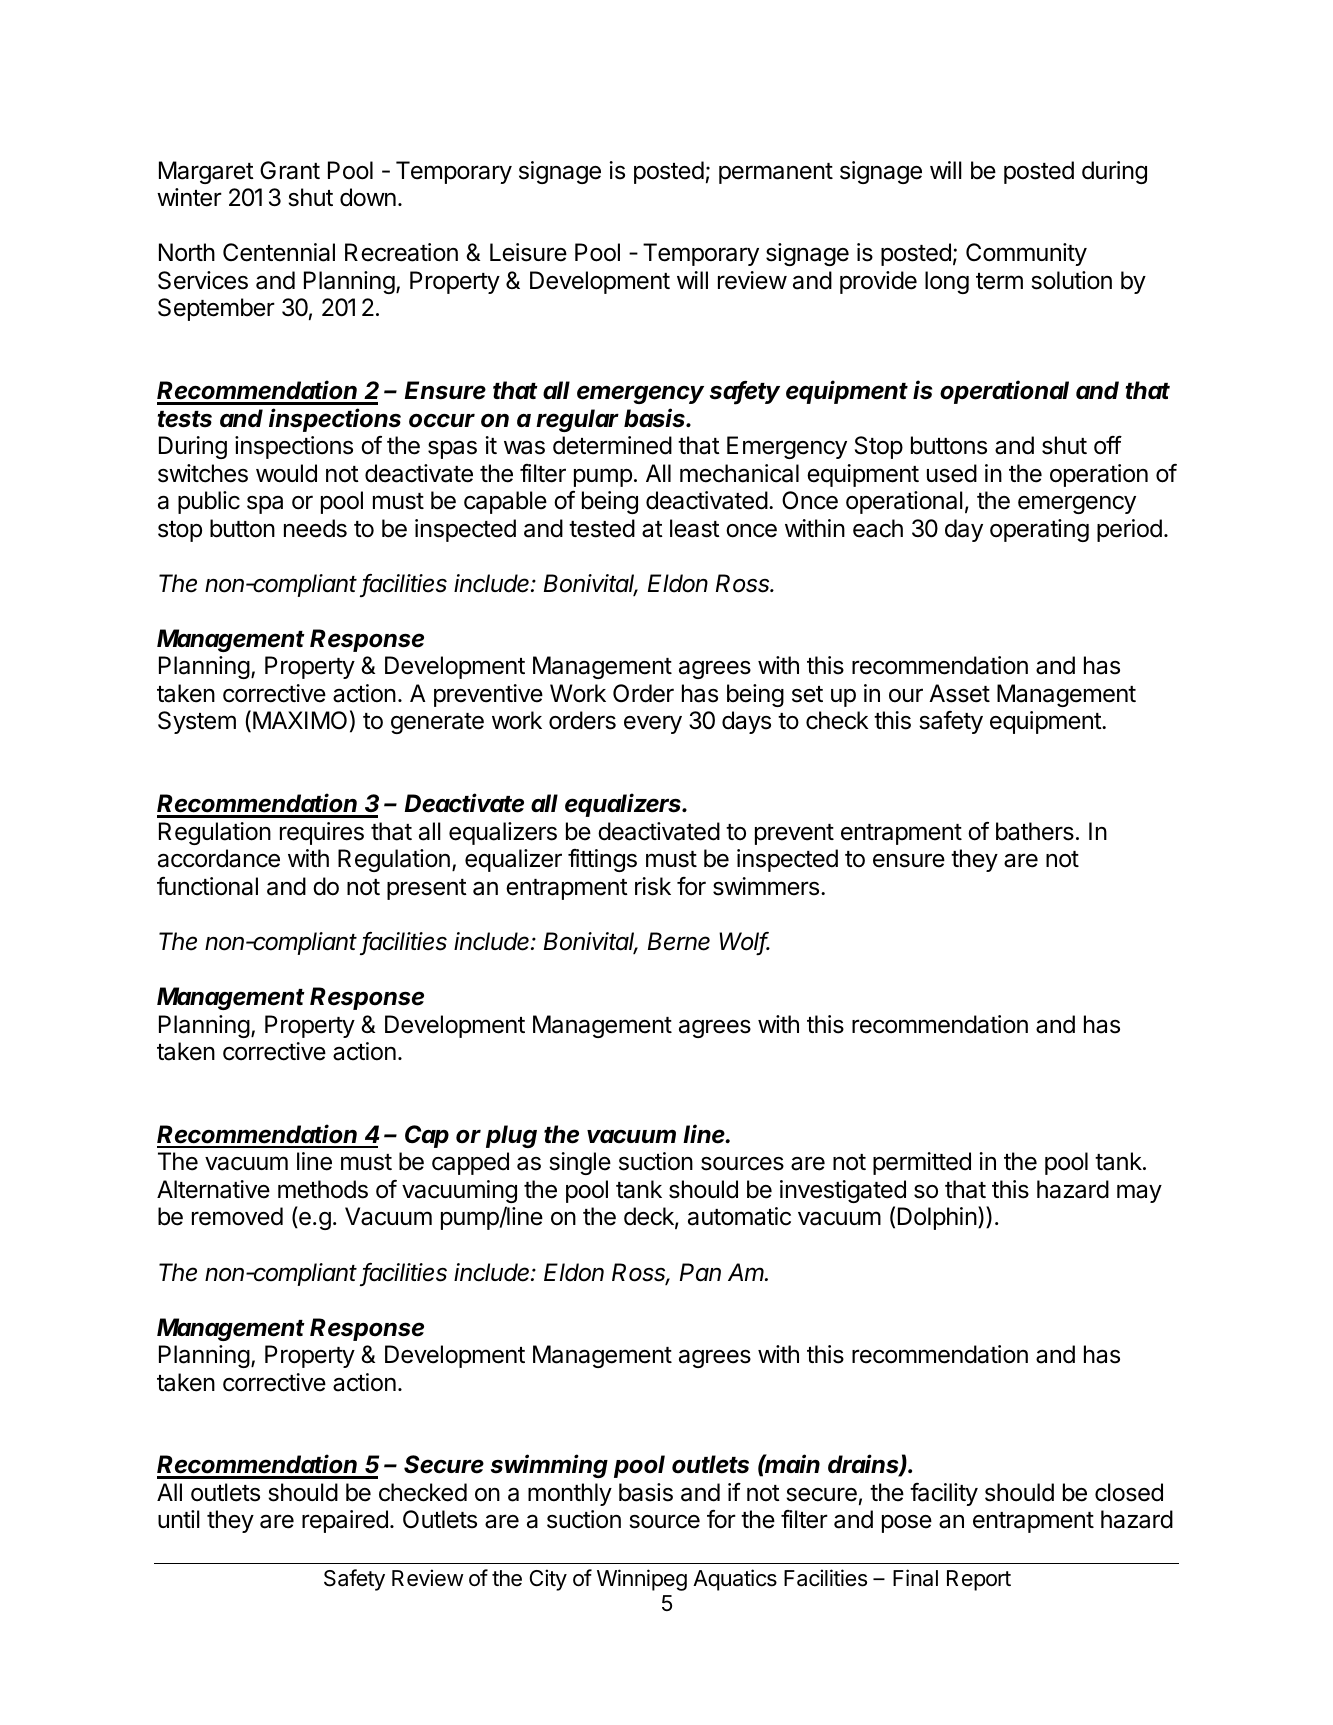 This page has width=1333, height=1725. I want to click on Berne, so click(679, 941).
